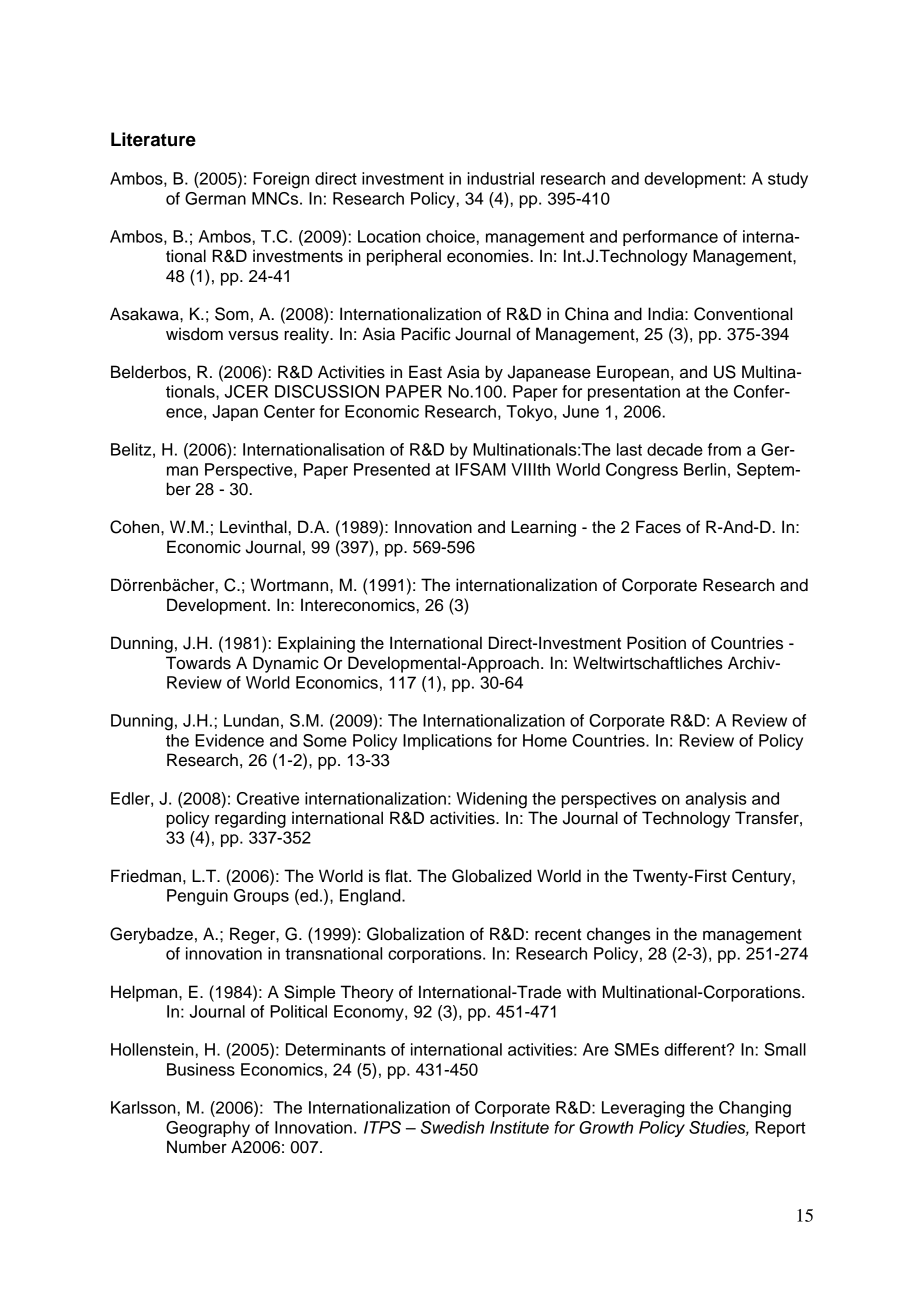 This screenshot has width=924, height=1308. I want to click on German, so click(215, 198).
